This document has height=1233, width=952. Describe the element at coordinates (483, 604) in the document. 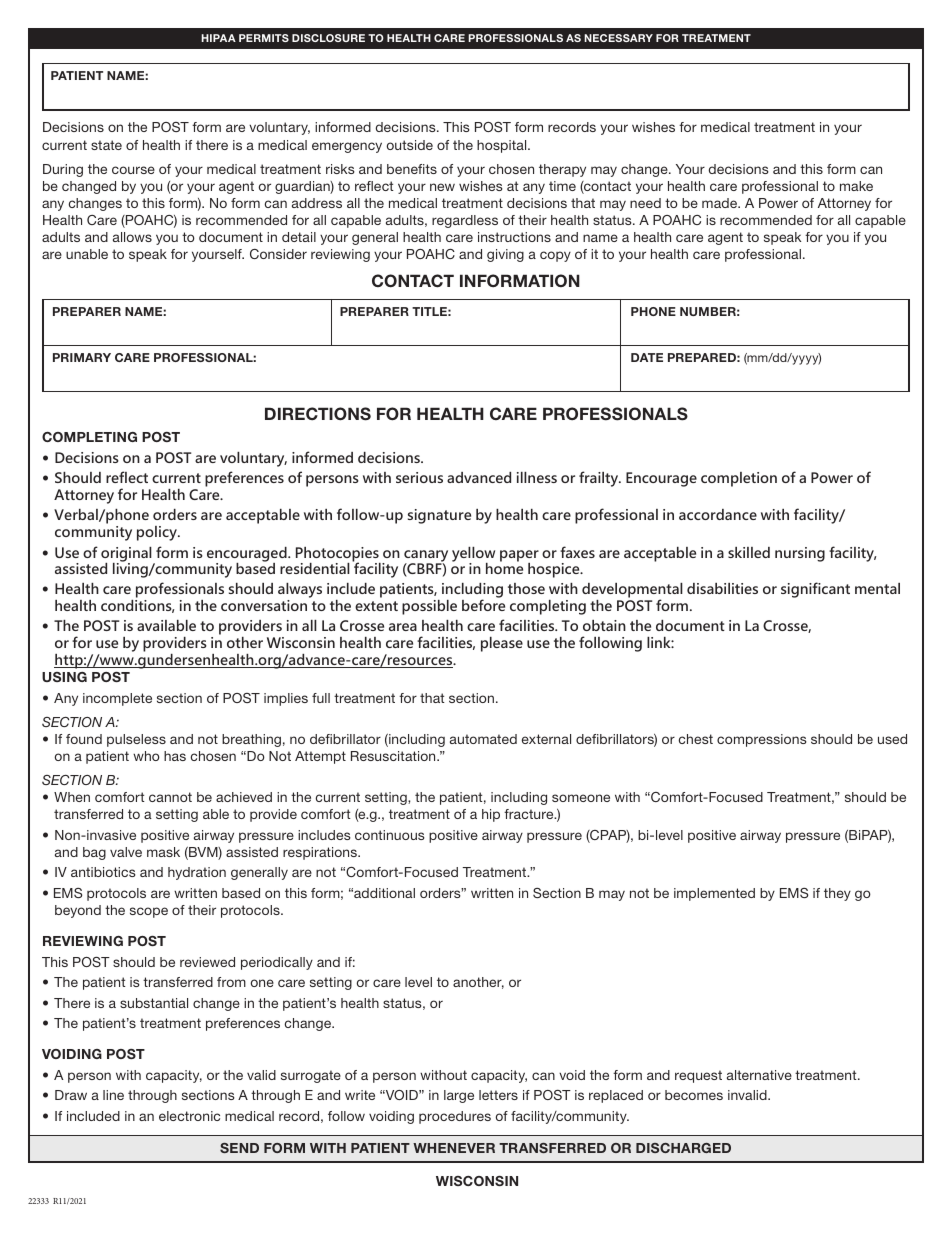

I see `before` at that location.
